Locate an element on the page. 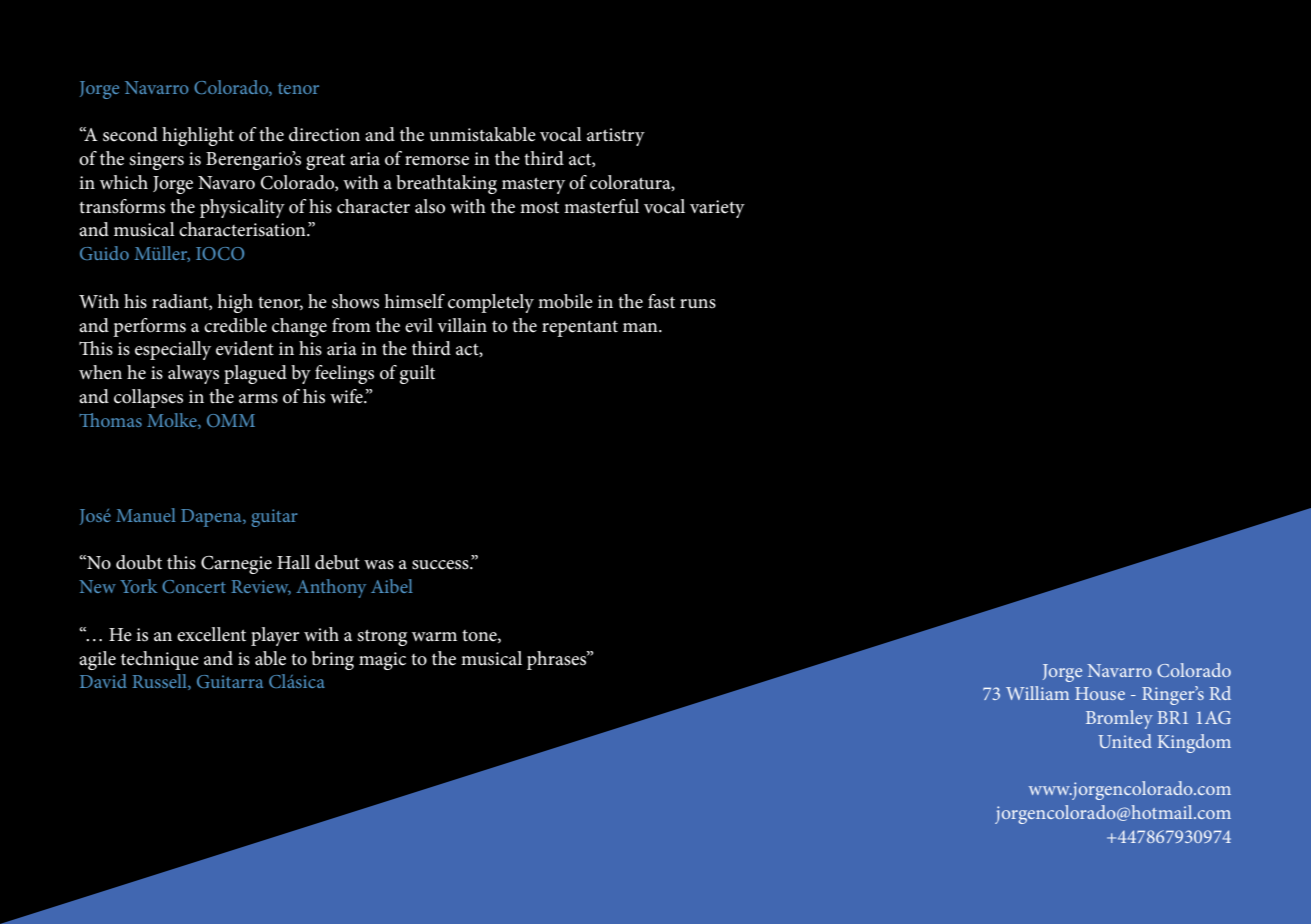 This image has height=924, width=1311. singers is located at coordinates (156, 161).
